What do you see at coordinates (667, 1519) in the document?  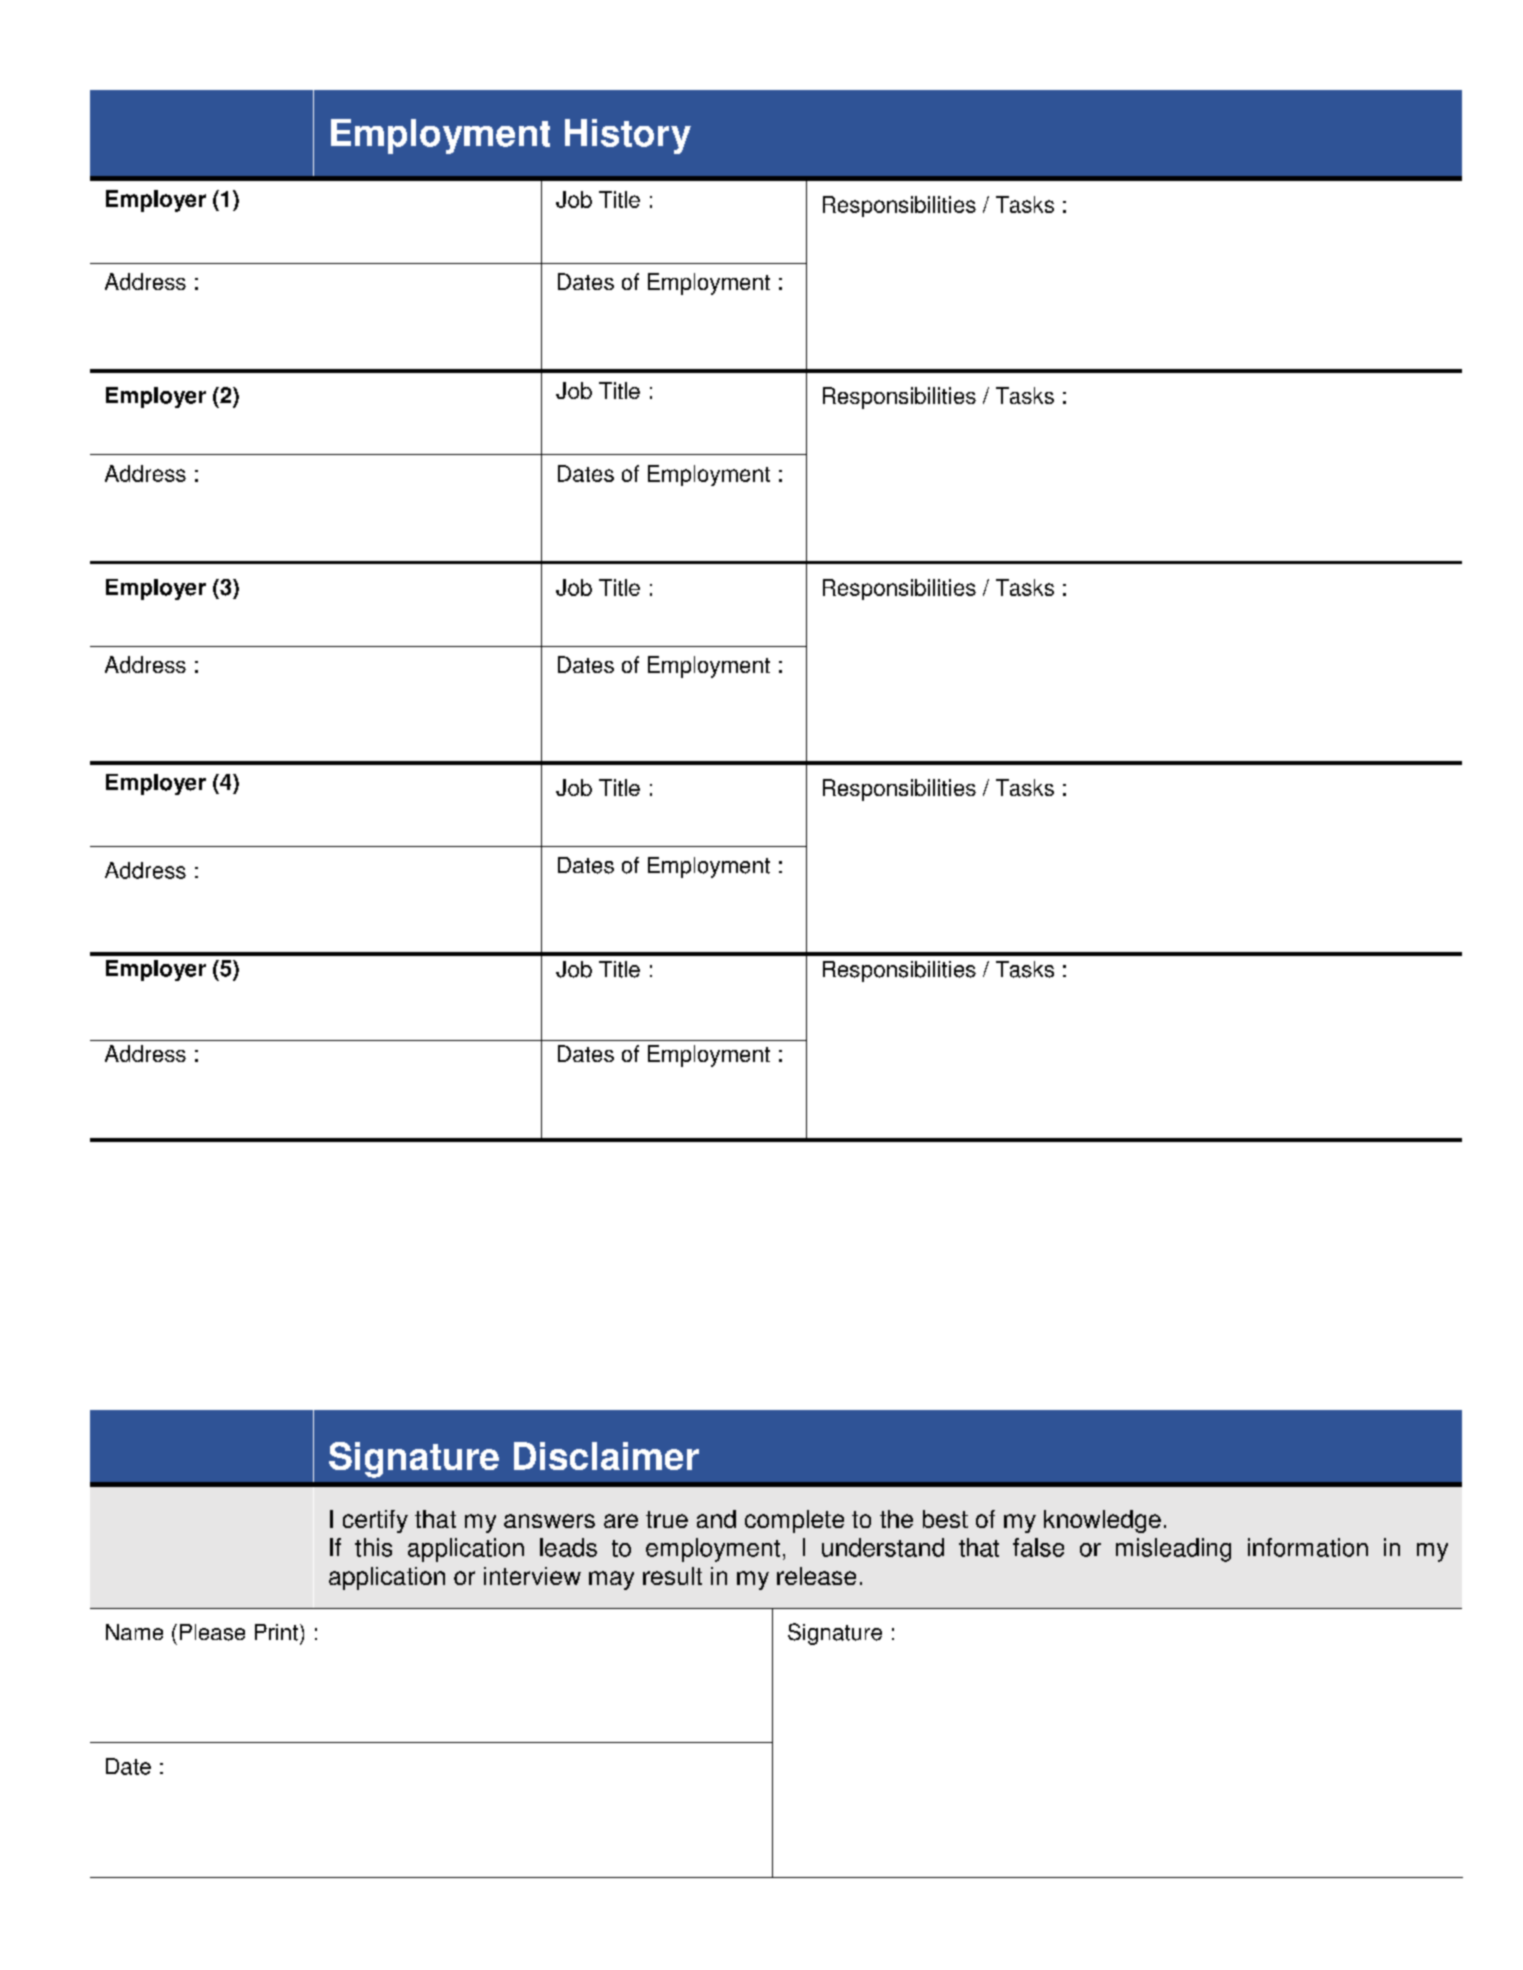 I see `true` at bounding box center [667, 1519].
